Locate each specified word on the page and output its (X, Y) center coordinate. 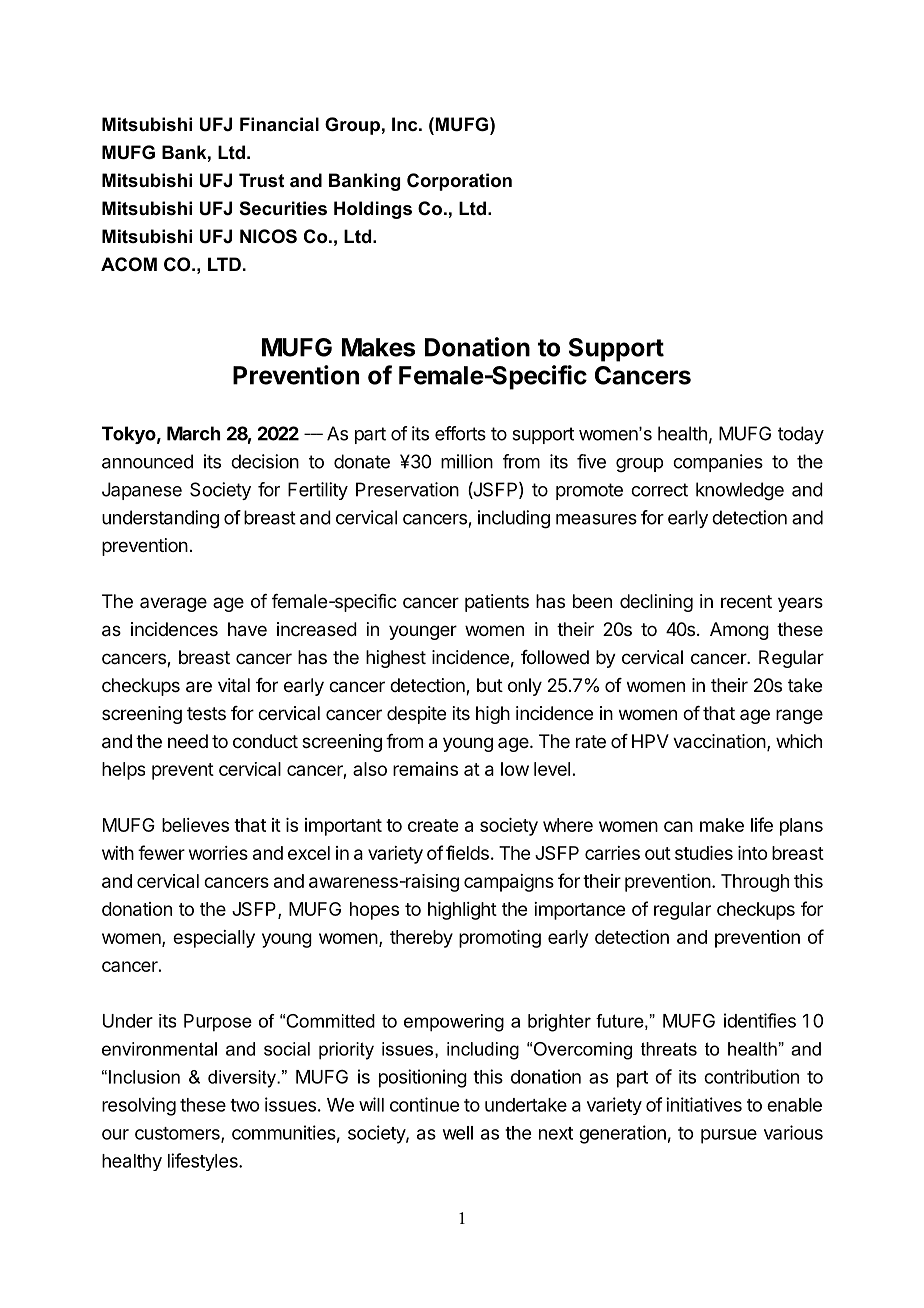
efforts (460, 433)
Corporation (459, 182)
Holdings (373, 210)
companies (718, 463)
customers (178, 1134)
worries (218, 853)
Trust (261, 180)
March (193, 433)
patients (497, 603)
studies (704, 853)
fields (467, 852)
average (173, 604)
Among (739, 631)
